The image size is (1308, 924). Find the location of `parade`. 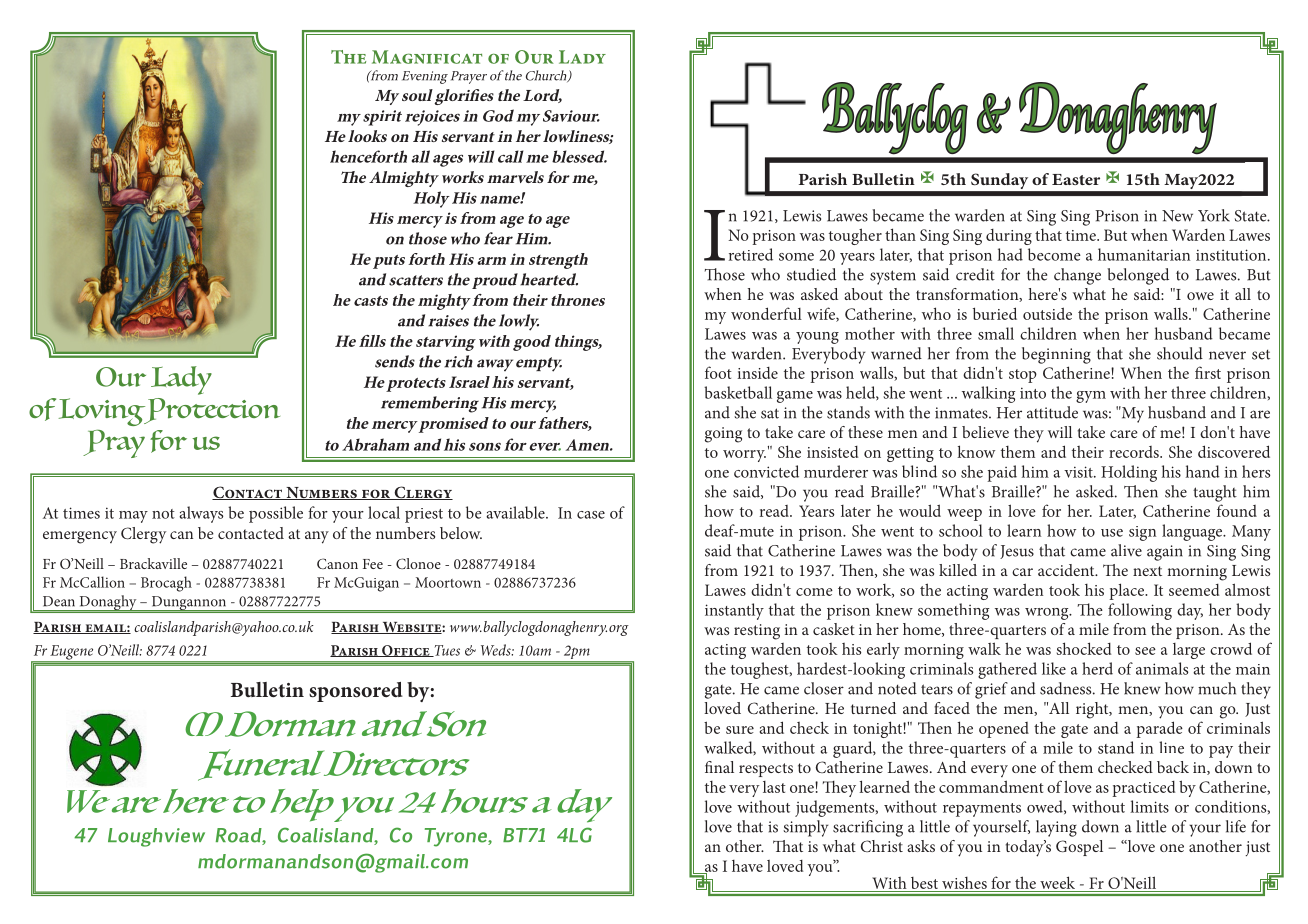

parade is located at coordinates (1159, 729).
